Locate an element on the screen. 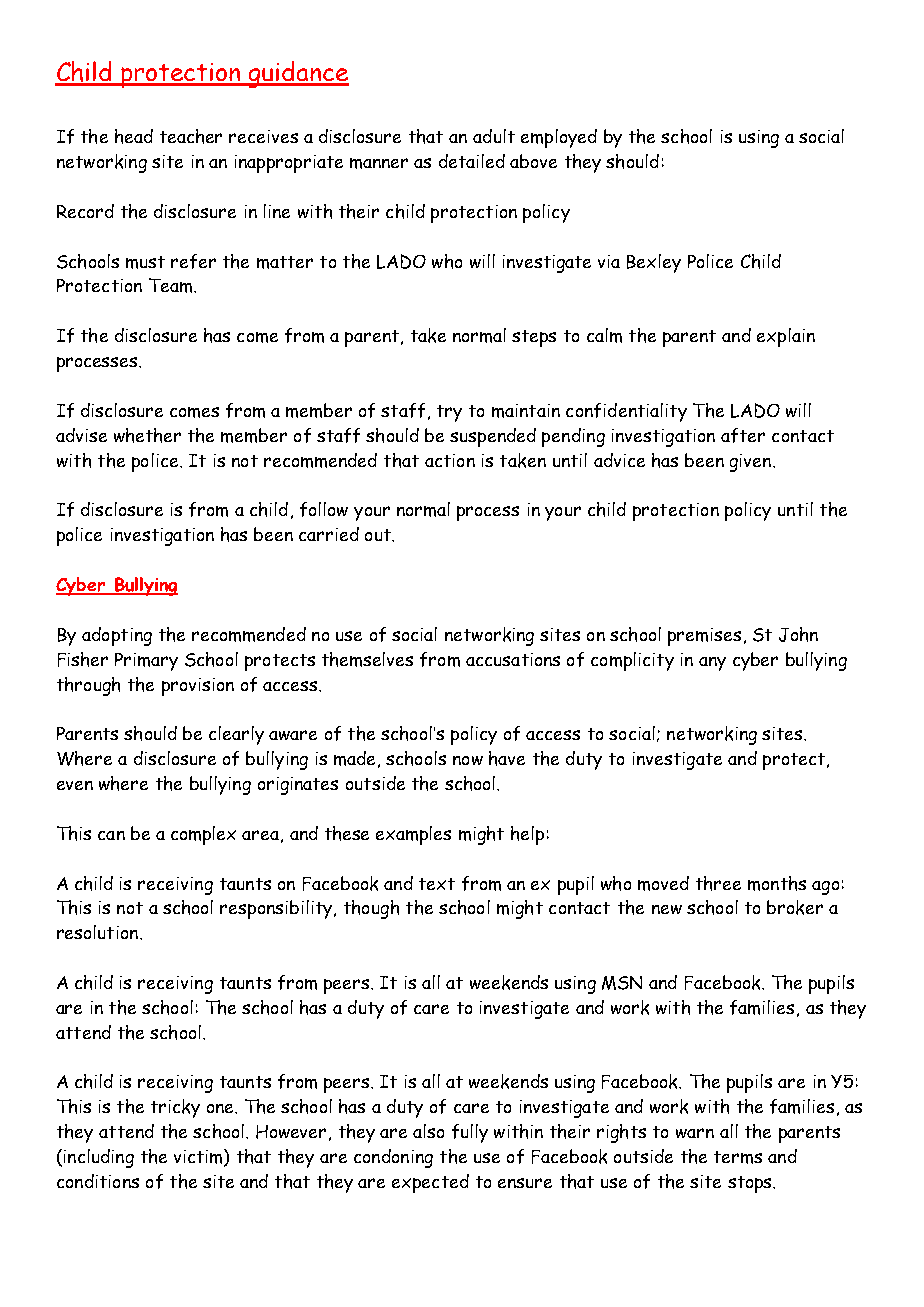  Primary is located at coordinates (146, 662).
